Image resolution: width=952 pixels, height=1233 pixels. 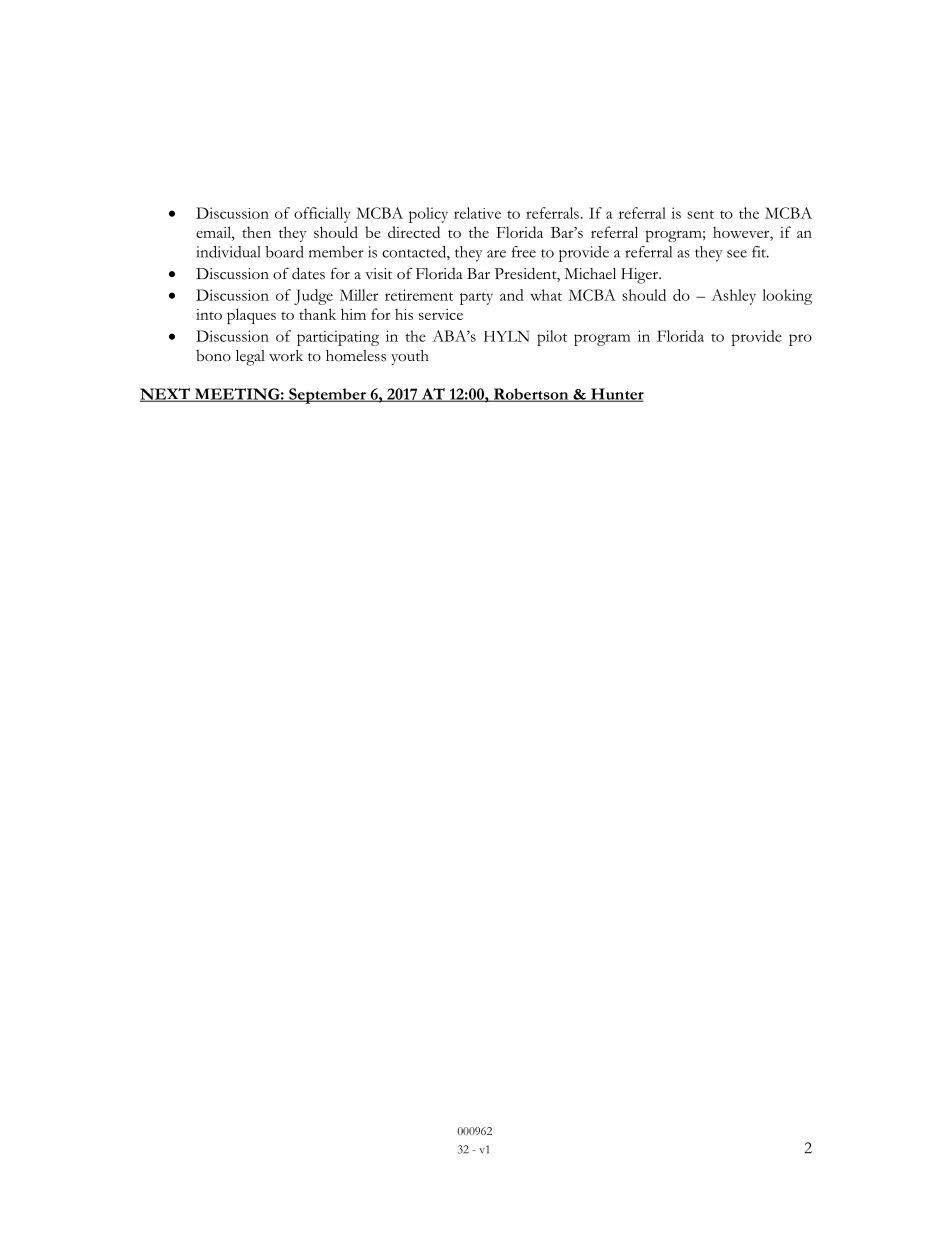 I want to click on bono, so click(x=213, y=356).
